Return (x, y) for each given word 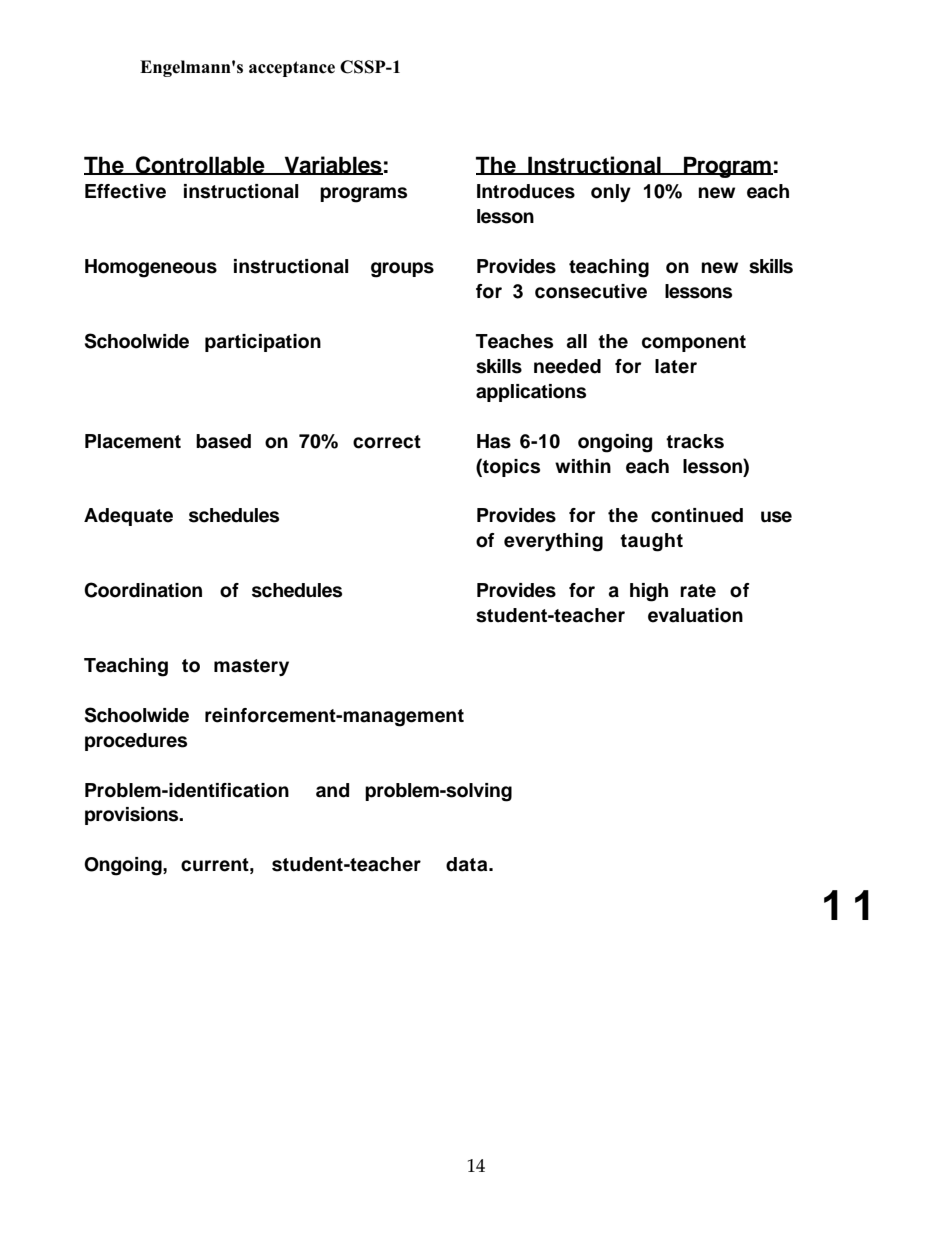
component (694, 343)
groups (402, 270)
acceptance (292, 69)
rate (698, 591)
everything (553, 542)
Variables (332, 165)
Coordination (143, 590)
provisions (133, 816)
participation (263, 343)
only (611, 193)
